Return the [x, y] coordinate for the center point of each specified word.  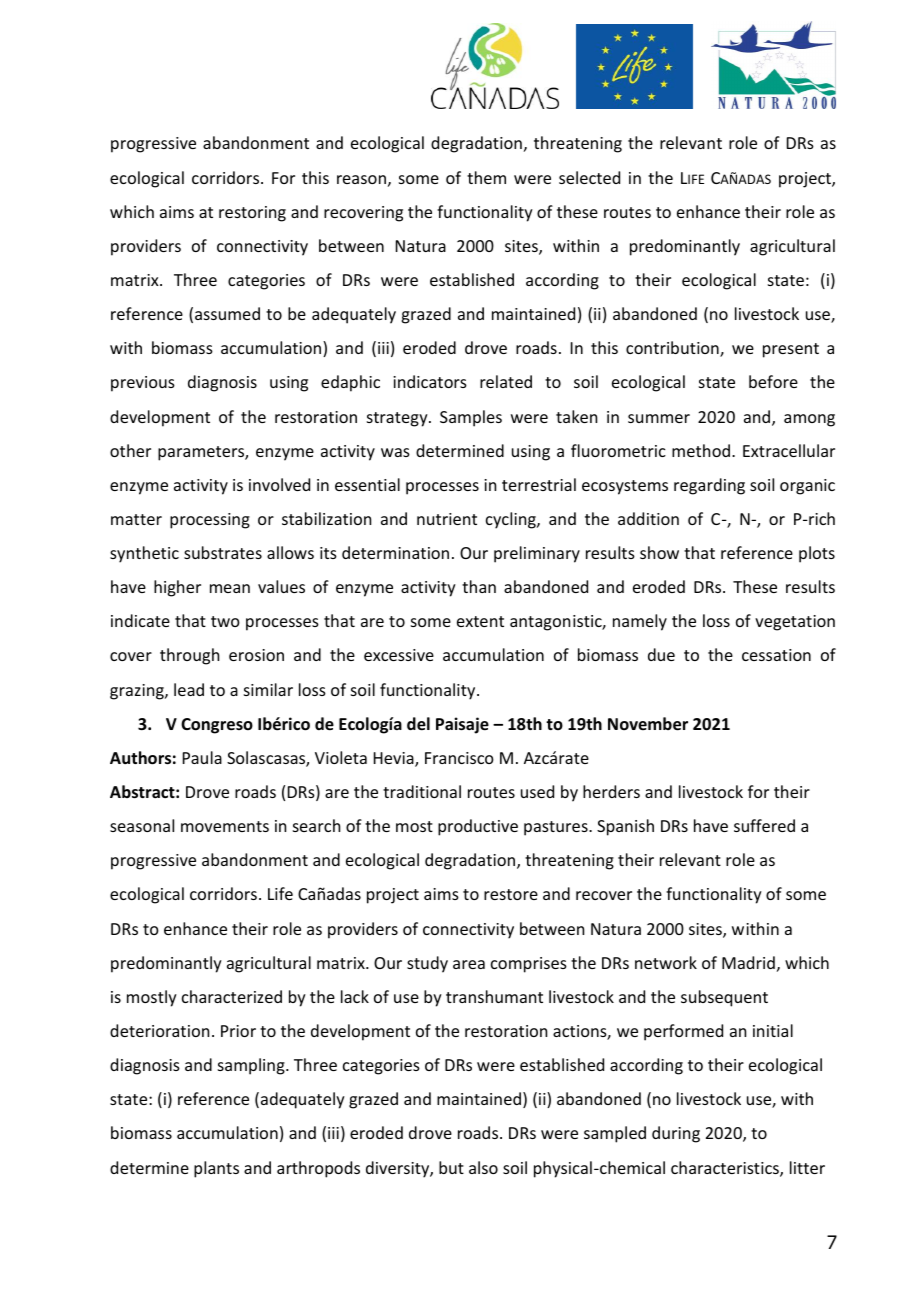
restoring [252, 214]
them [486, 177]
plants [216, 1169]
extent [480, 621]
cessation [776, 655]
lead [189, 689]
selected [589, 177]
